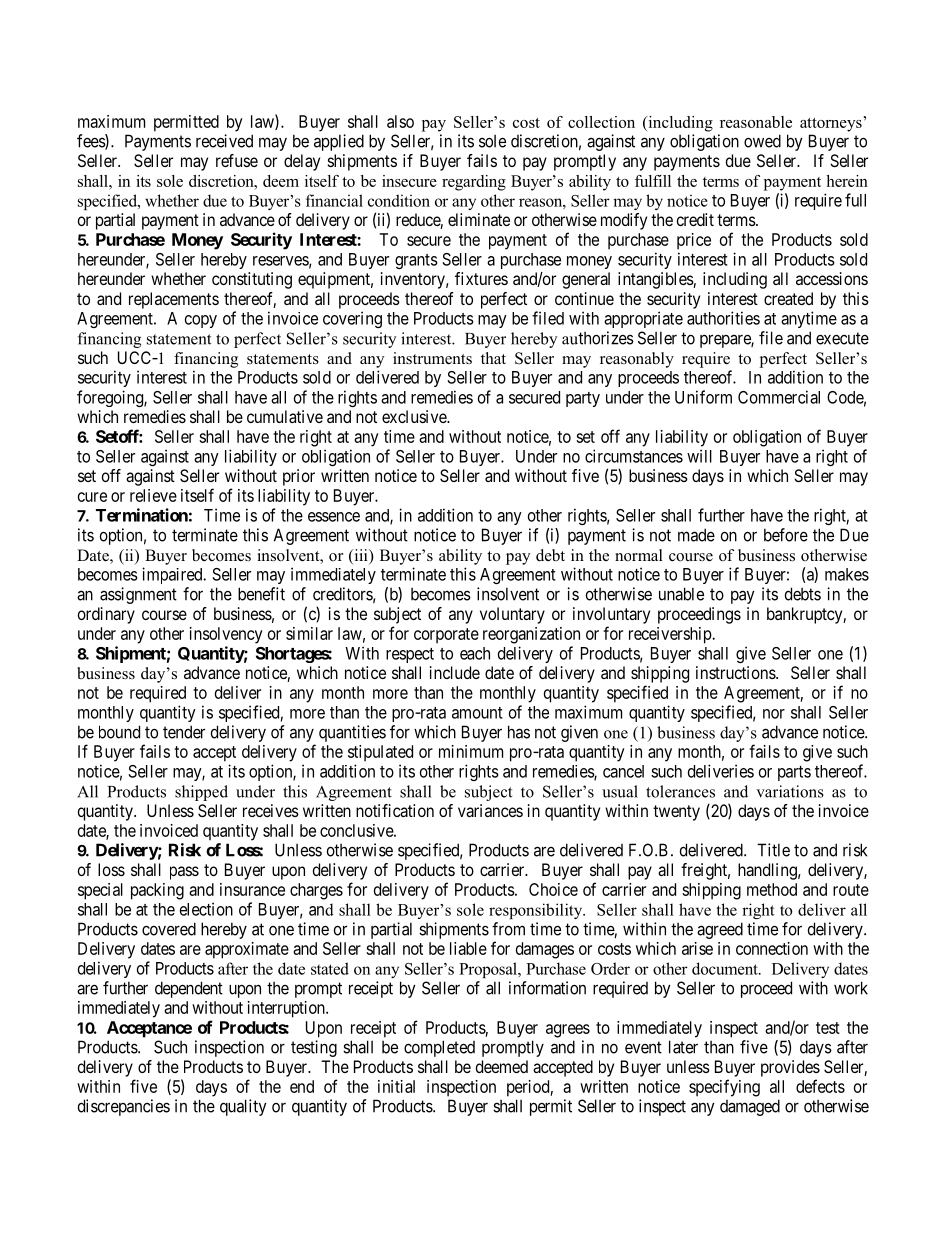  I want to click on regarding, so click(474, 183).
